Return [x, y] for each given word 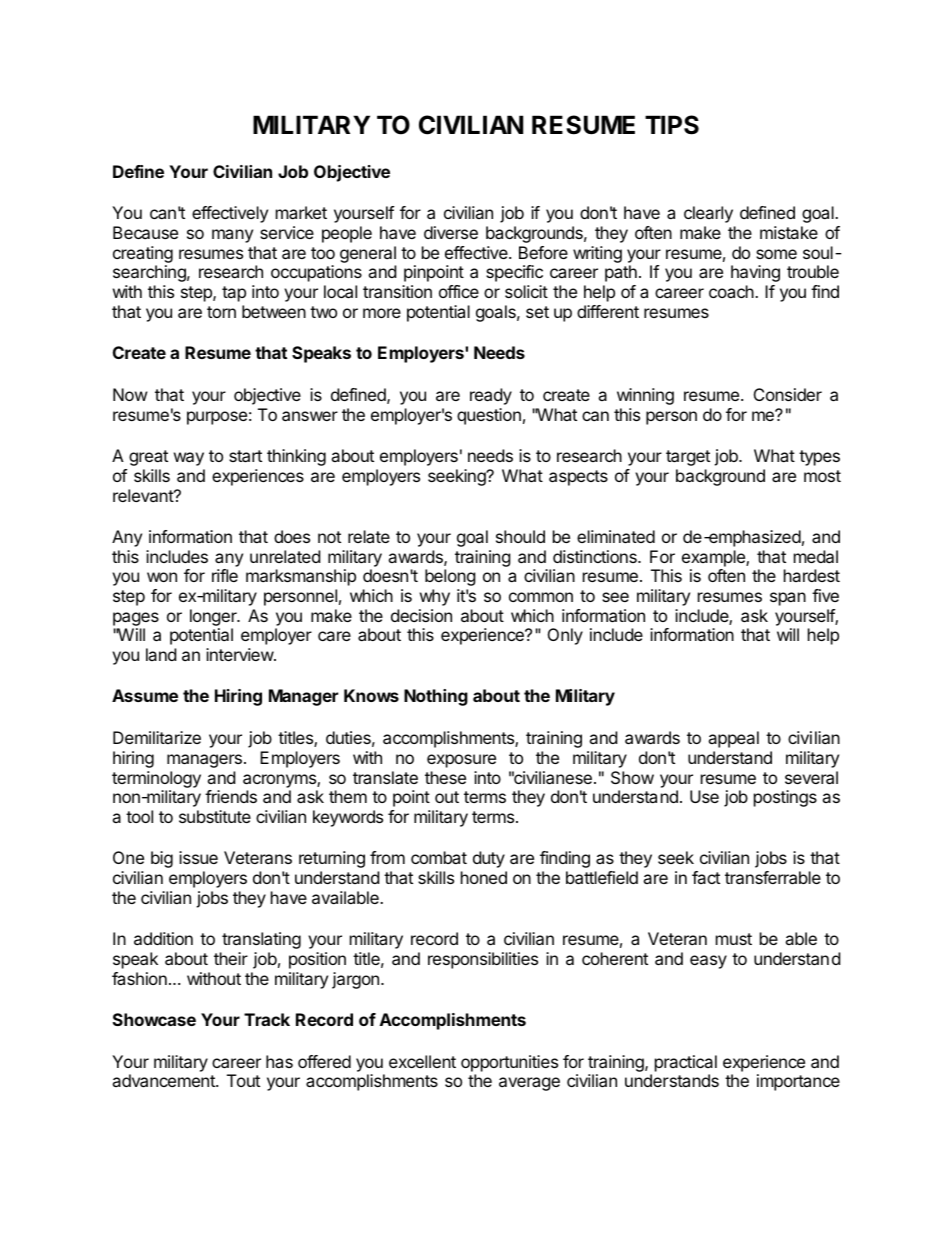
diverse [451, 232]
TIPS [672, 125]
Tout [243, 1080]
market [301, 212]
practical [686, 1063]
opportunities [509, 1063]
